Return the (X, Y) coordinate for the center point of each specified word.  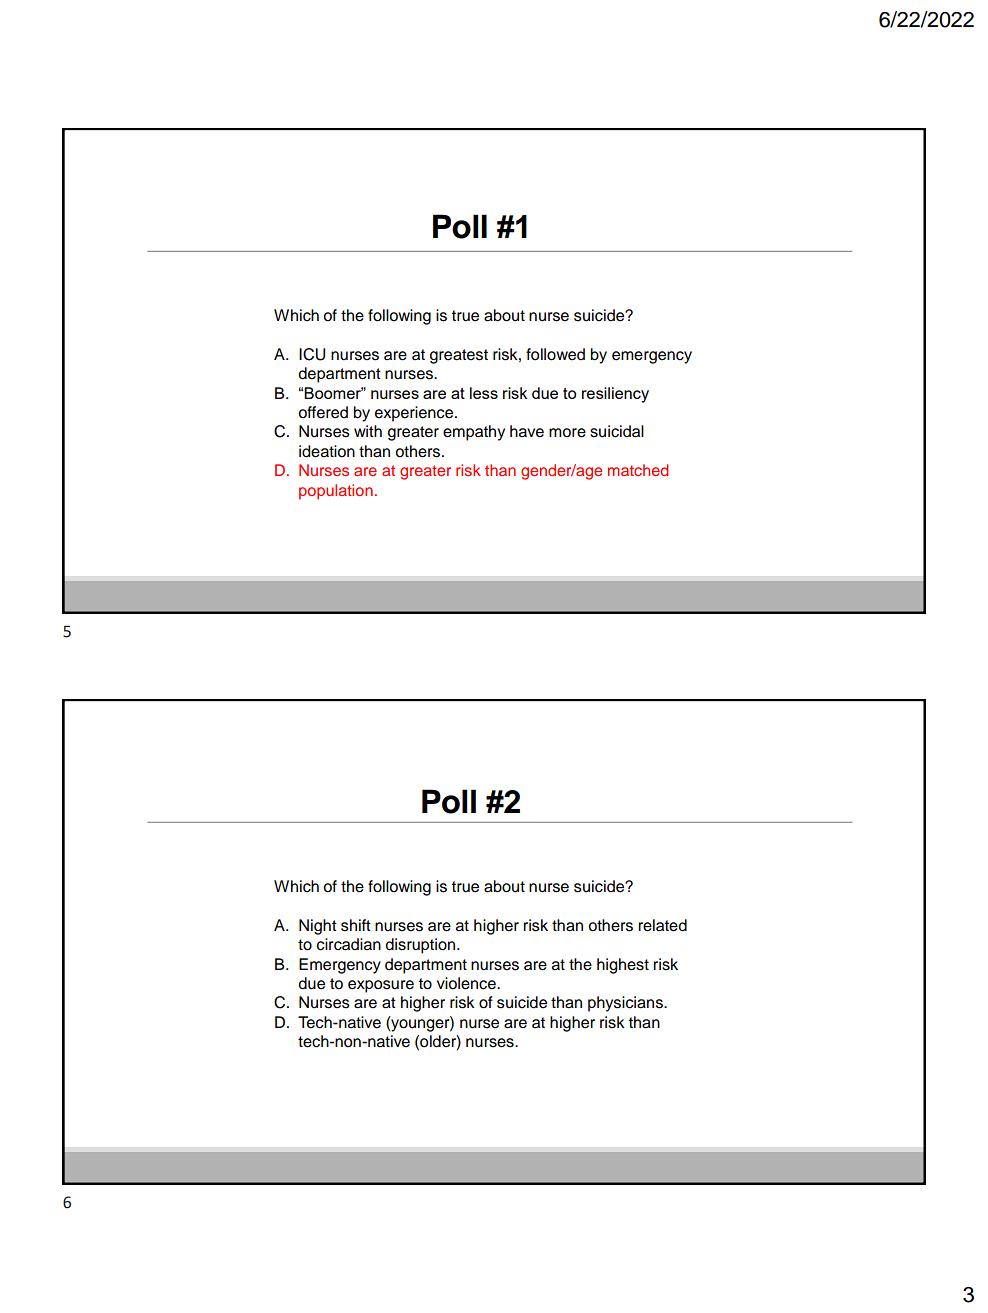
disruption (421, 946)
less (484, 393)
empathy (474, 433)
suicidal (617, 431)
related (662, 925)
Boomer (334, 393)
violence (467, 983)
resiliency (615, 395)
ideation (327, 451)
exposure (381, 986)
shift (356, 925)
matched (638, 470)
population (336, 492)
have (527, 431)
